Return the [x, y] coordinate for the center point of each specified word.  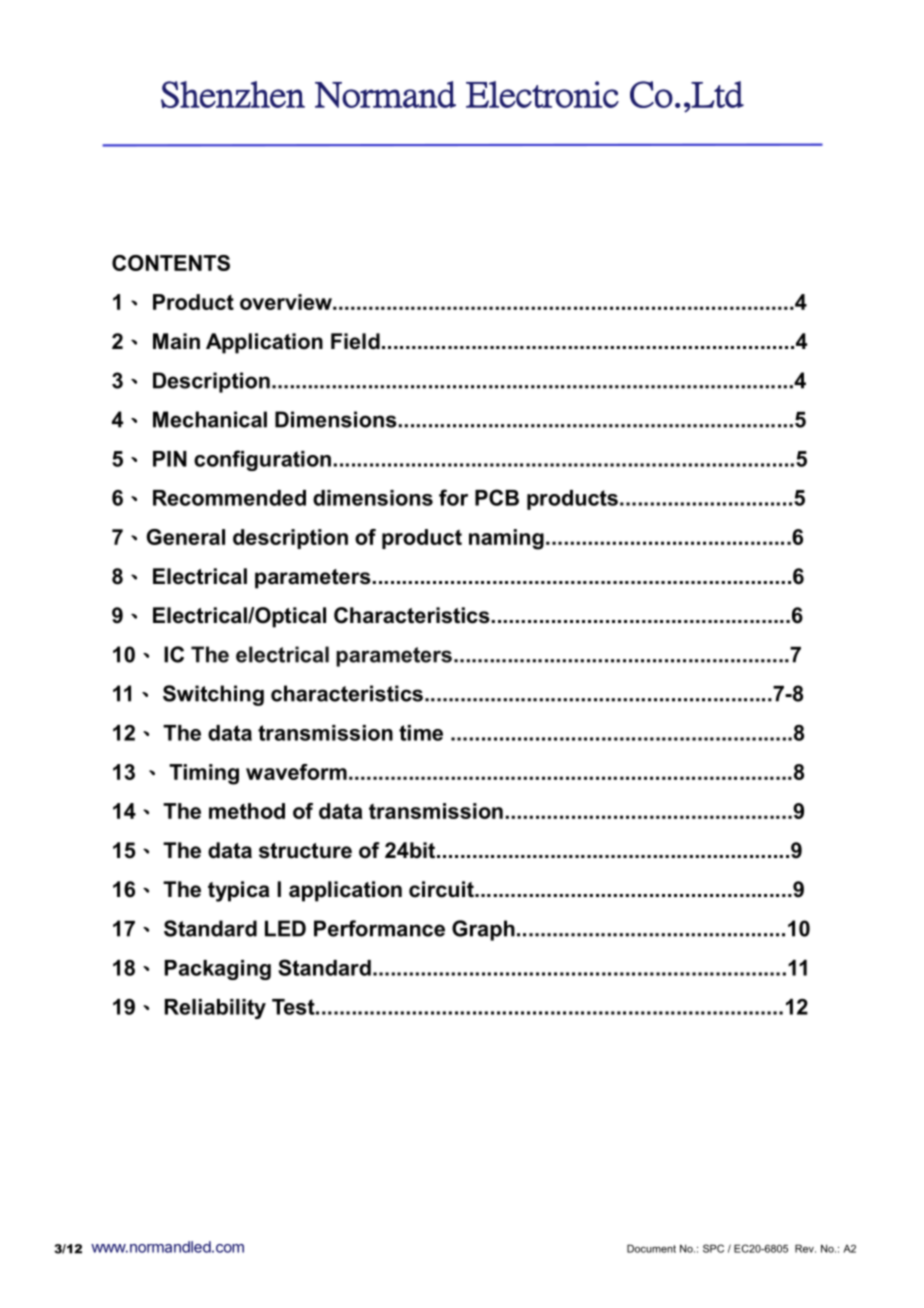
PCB [497, 497]
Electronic [542, 94]
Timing [204, 774]
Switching [213, 695]
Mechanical [210, 419]
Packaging [218, 970]
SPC [713, 1248]
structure [305, 851]
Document [651, 1248]
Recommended [229, 498]
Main [176, 341]
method [247, 811]
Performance [379, 928]
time [421, 733]
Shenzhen [233, 94]
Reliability [215, 1009]
